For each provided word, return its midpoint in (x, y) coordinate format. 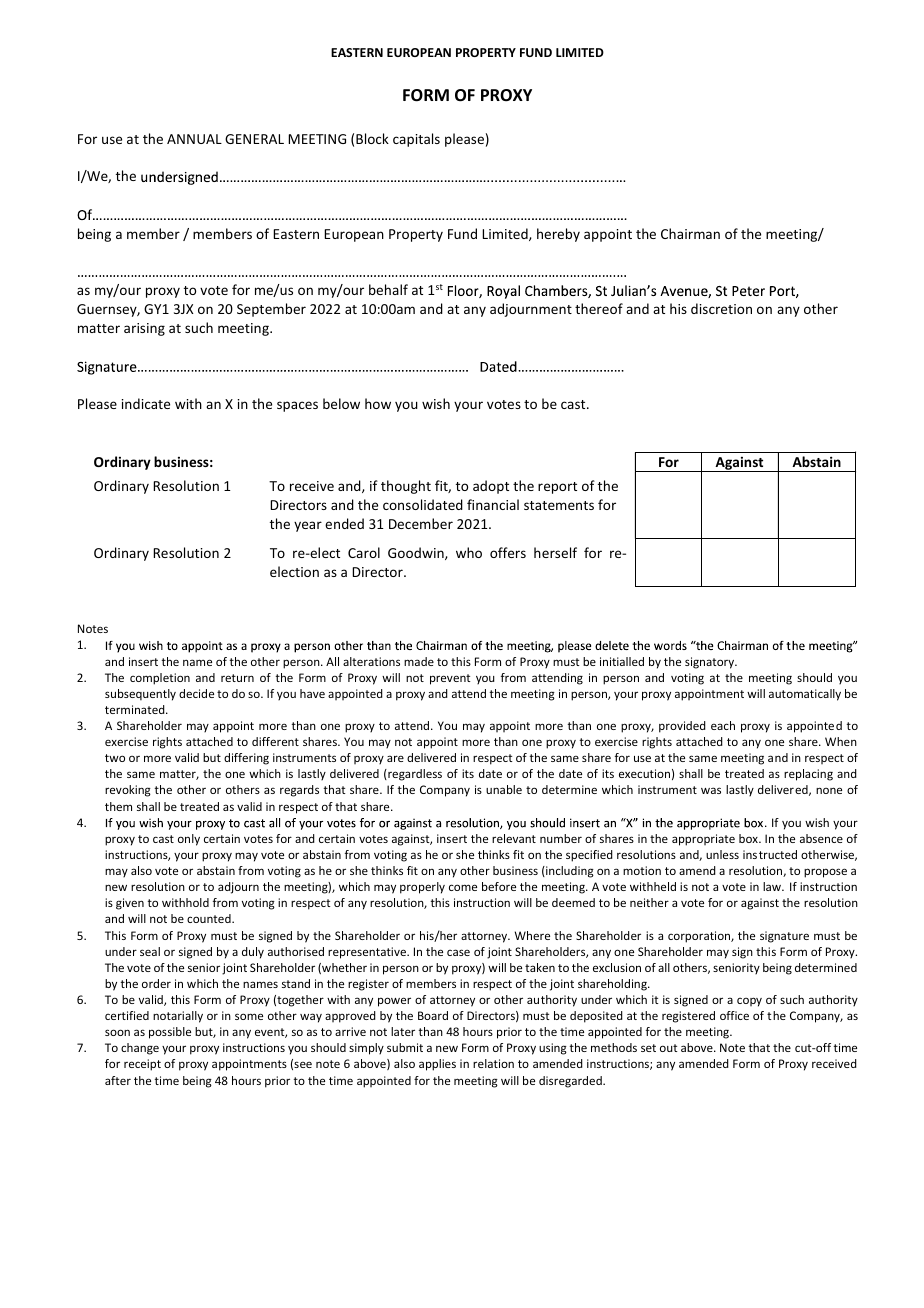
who (469, 552)
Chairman (690, 233)
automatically (805, 695)
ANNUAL (194, 139)
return (237, 678)
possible (170, 1033)
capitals (416, 140)
